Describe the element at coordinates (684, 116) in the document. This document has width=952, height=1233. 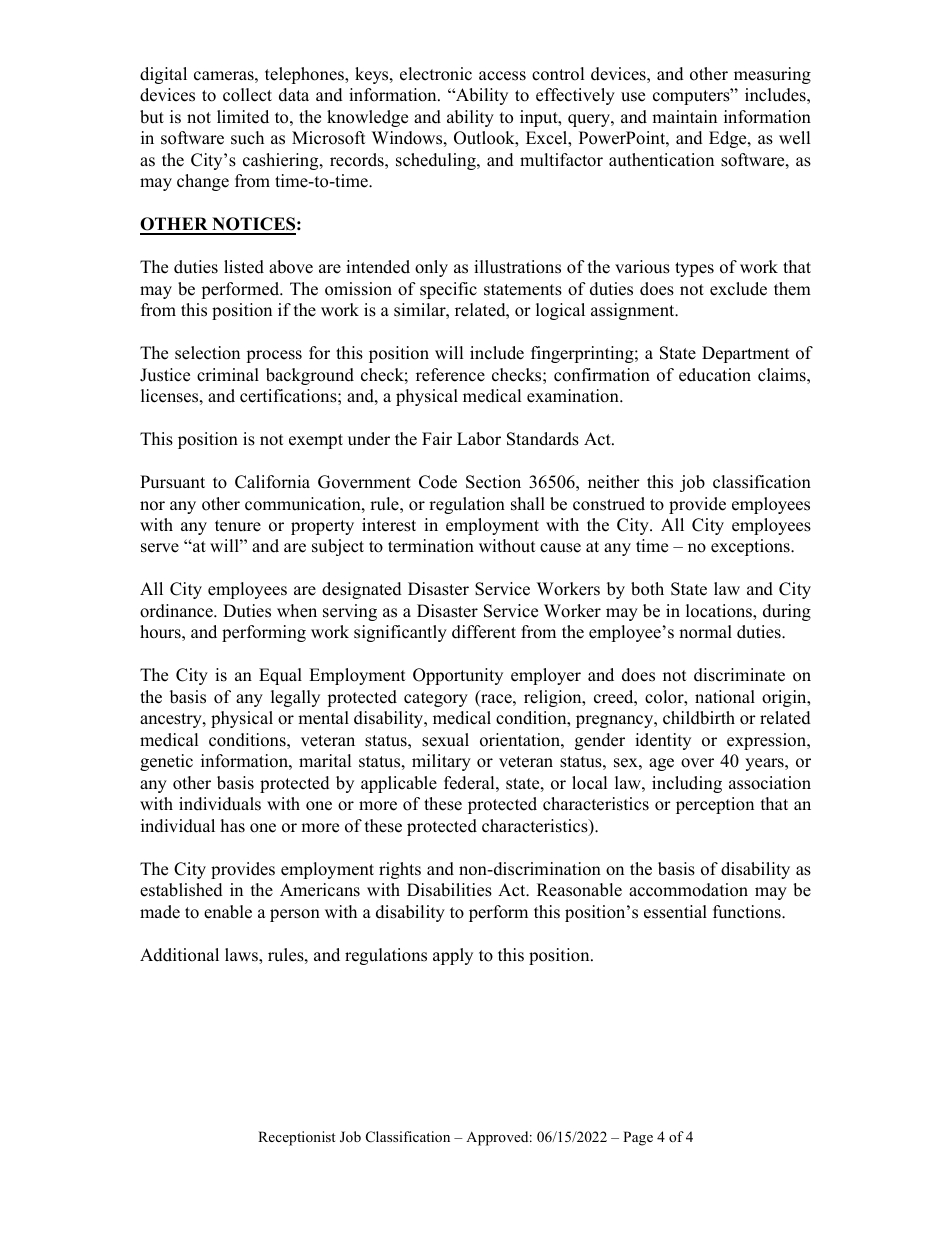
I see `maintain` at that location.
